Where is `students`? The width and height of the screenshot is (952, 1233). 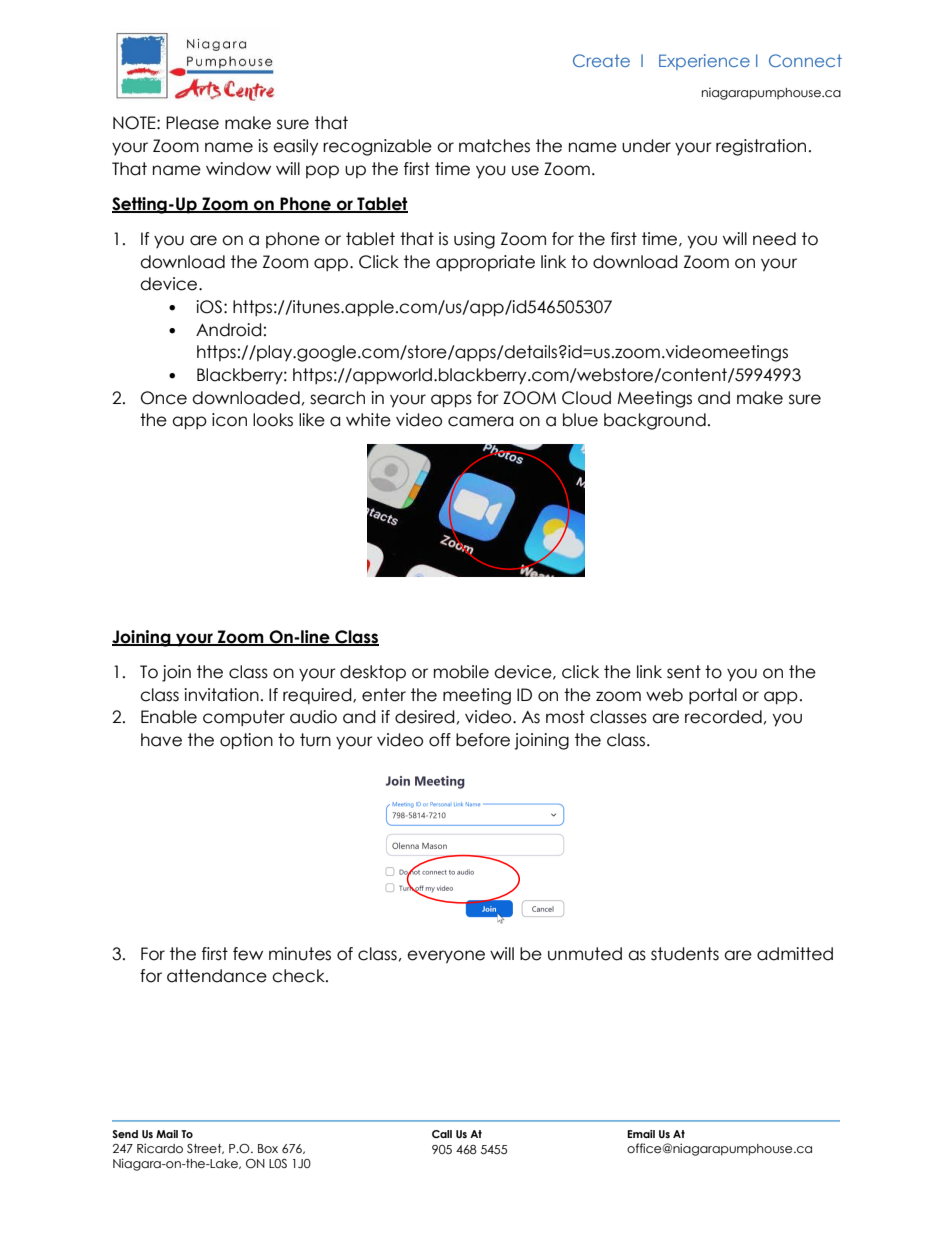 students is located at coordinates (685, 954).
